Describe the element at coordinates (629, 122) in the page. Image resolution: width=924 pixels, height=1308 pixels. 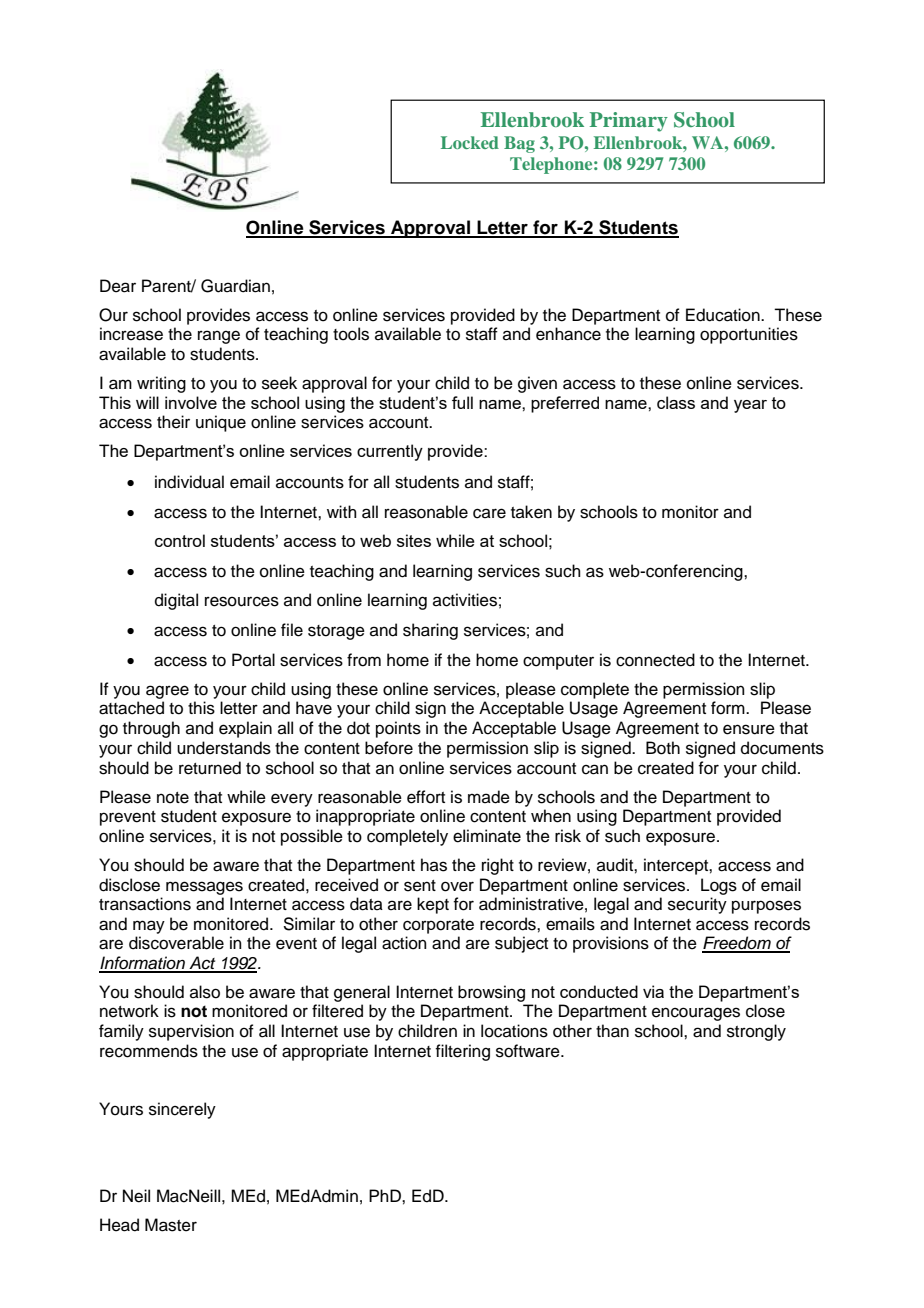
I see `Primary` at that location.
